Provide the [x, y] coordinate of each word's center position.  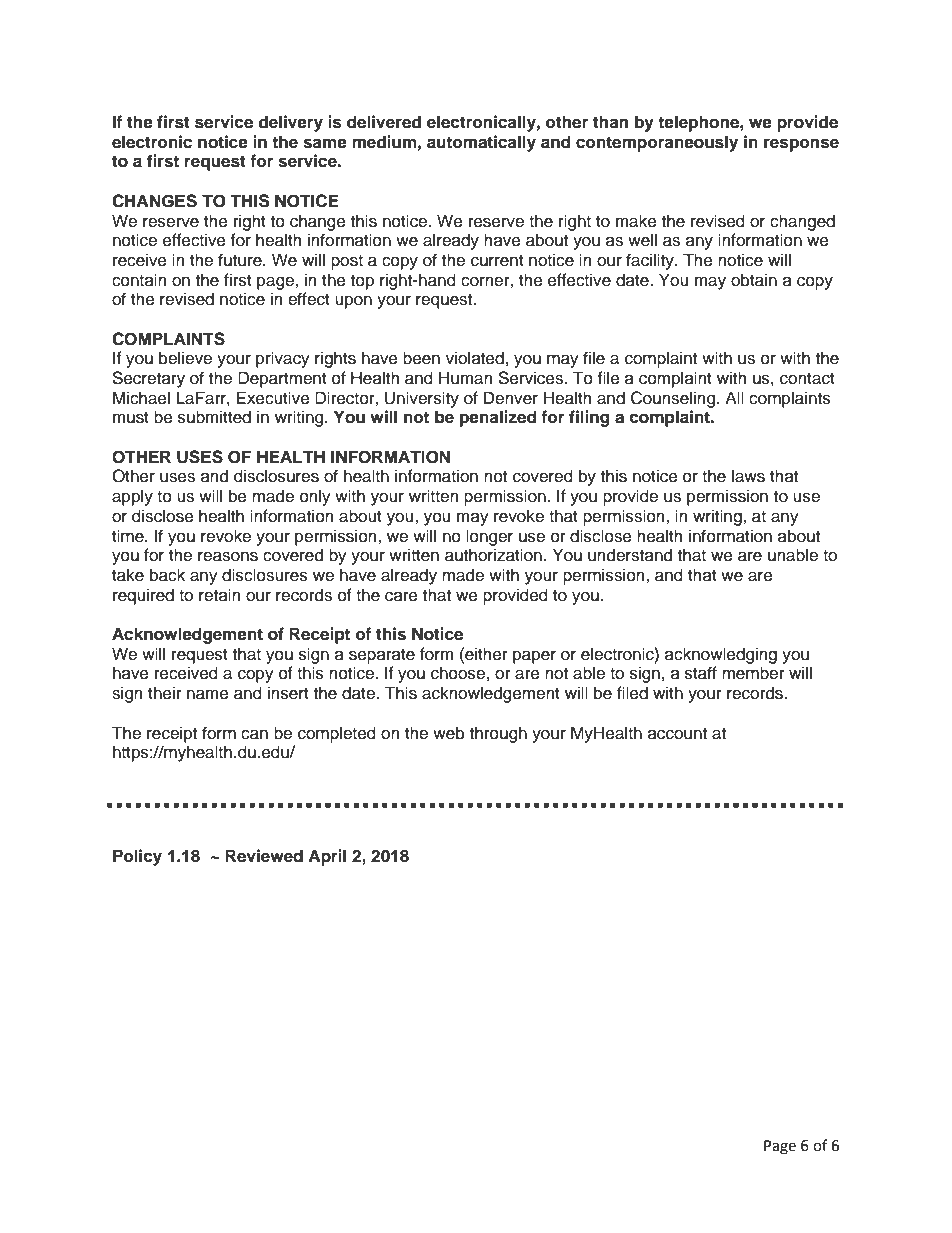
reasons [228, 556]
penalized [498, 418]
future [241, 260]
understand [630, 555]
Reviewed [264, 856]
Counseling [673, 399]
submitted [214, 417]
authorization [493, 555]
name [208, 694]
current [497, 261]
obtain [754, 280]
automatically [481, 143]
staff [701, 673]
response [801, 145]
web [449, 733]
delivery [290, 123]
